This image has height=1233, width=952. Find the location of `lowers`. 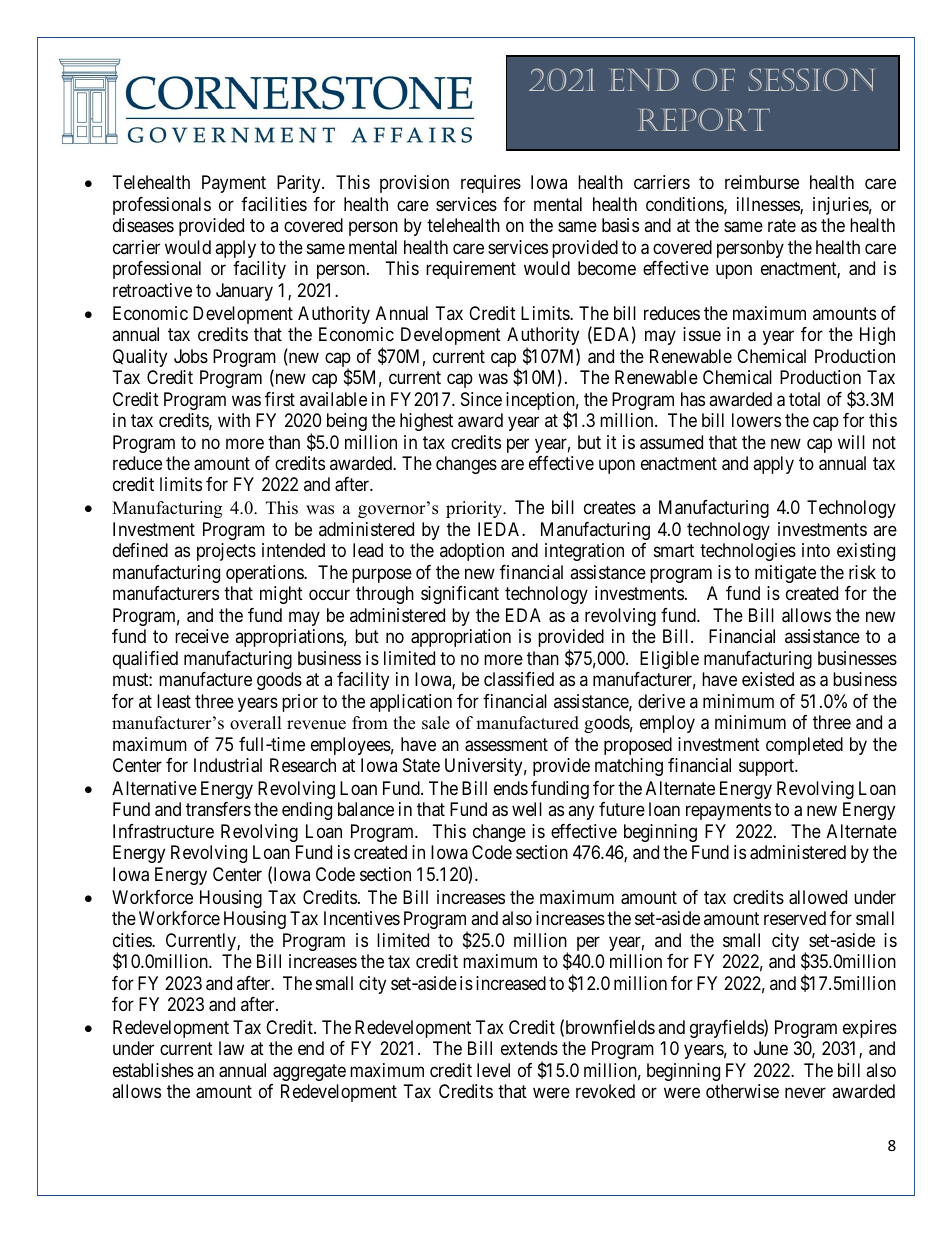

lowers is located at coordinates (756, 420).
